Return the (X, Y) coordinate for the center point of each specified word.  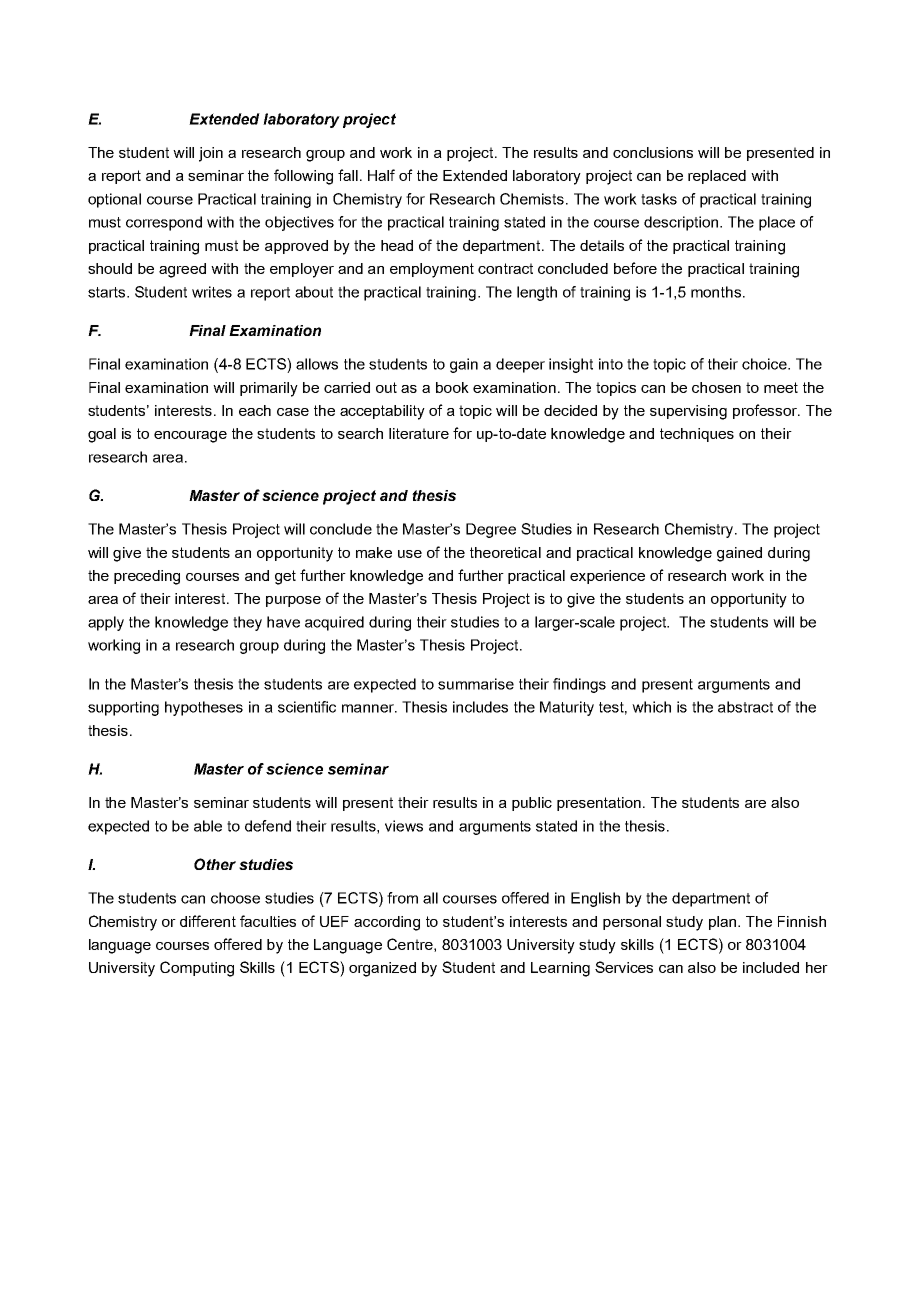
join (211, 154)
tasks (659, 199)
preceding (147, 577)
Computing (197, 969)
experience (607, 577)
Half (381, 175)
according (387, 923)
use (410, 554)
